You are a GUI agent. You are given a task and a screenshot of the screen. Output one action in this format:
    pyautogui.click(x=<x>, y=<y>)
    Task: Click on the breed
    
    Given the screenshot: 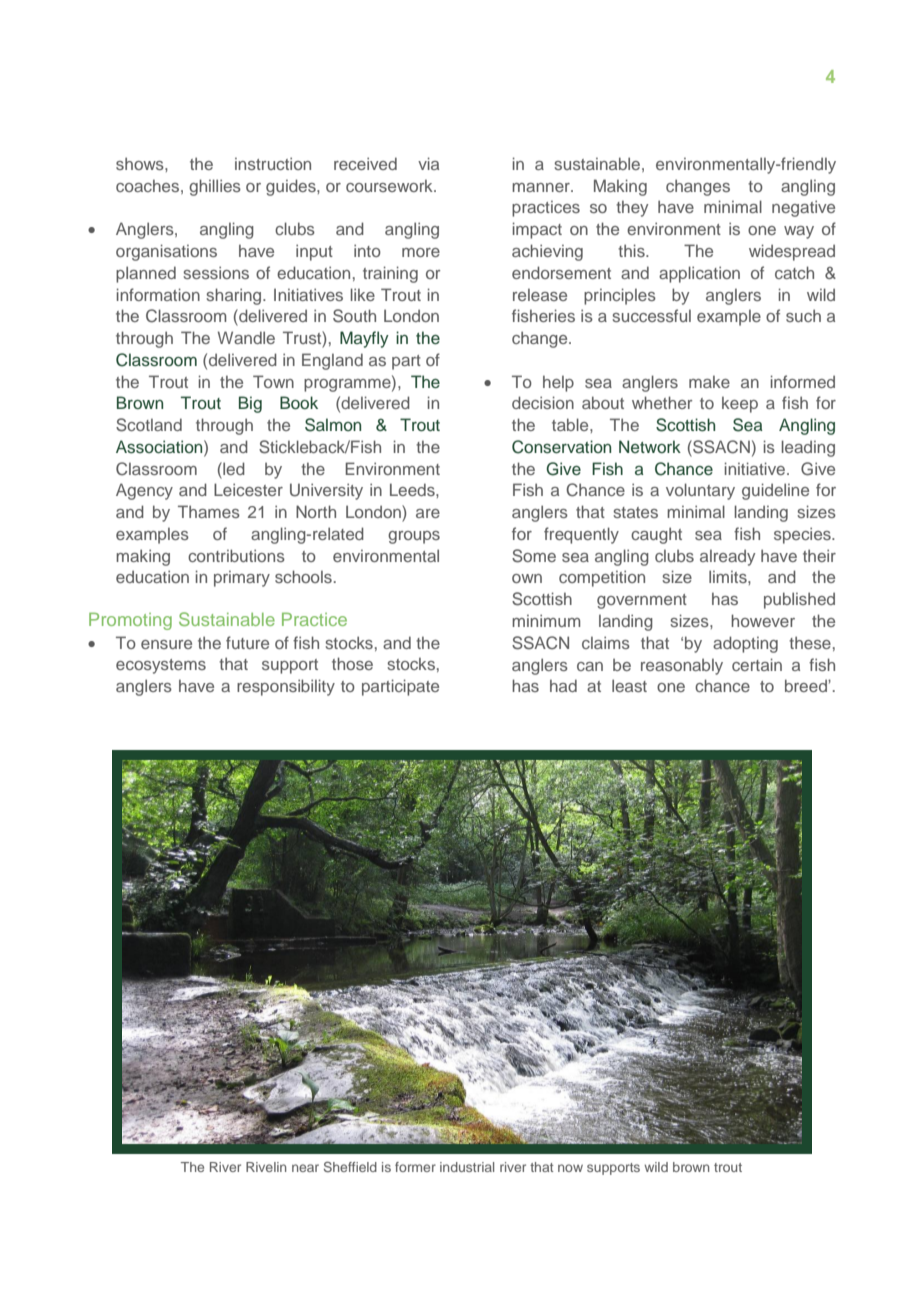 What is the action you would take?
    pyautogui.click(x=807, y=685)
